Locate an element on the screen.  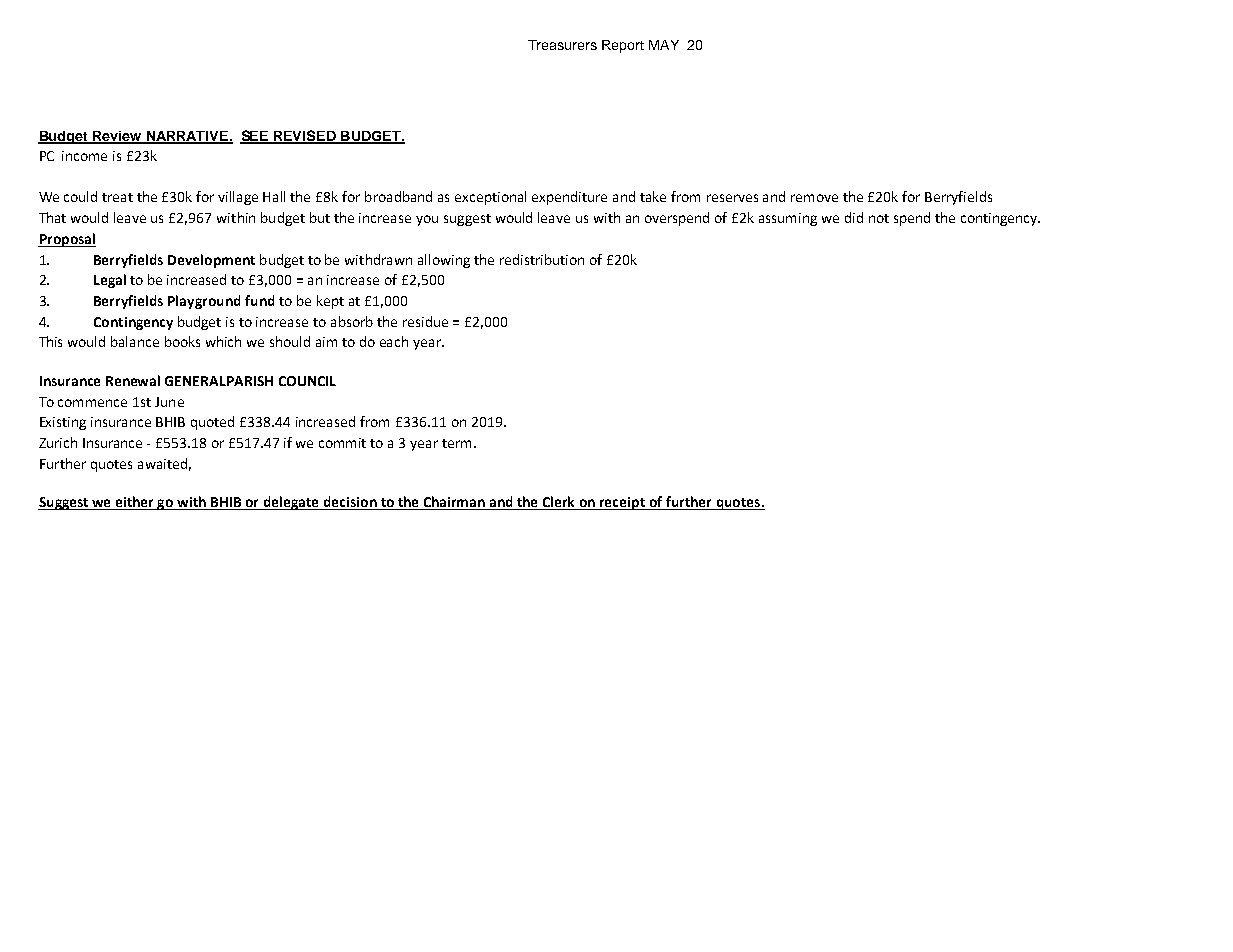
assuming is located at coordinates (788, 219).
